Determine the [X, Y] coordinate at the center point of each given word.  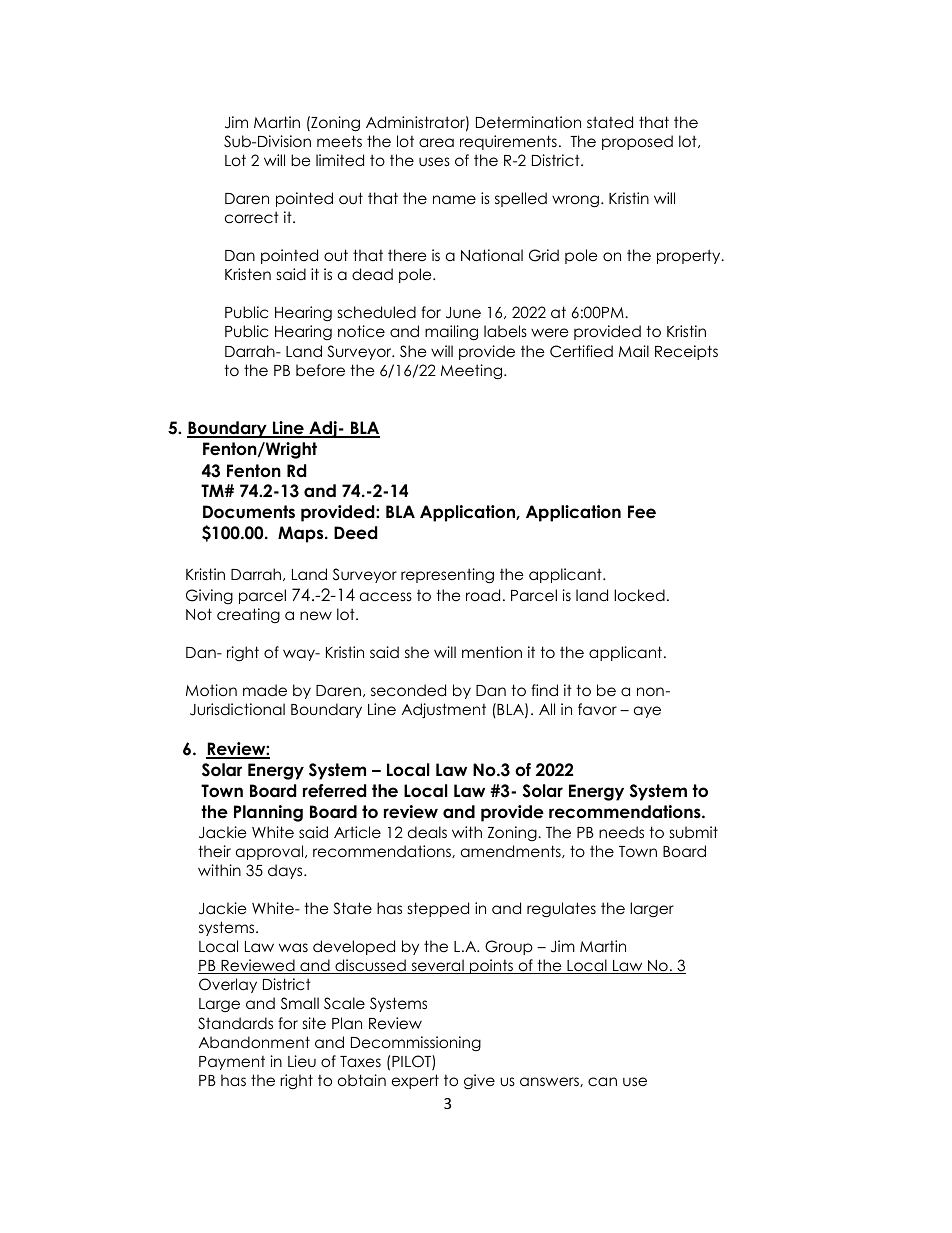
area [436, 143]
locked [639, 595]
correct [252, 217]
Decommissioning [416, 1043]
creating [248, 615]
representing [447, 576]
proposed [637, 142]
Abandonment [254, 1042]
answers [550, 1082]
